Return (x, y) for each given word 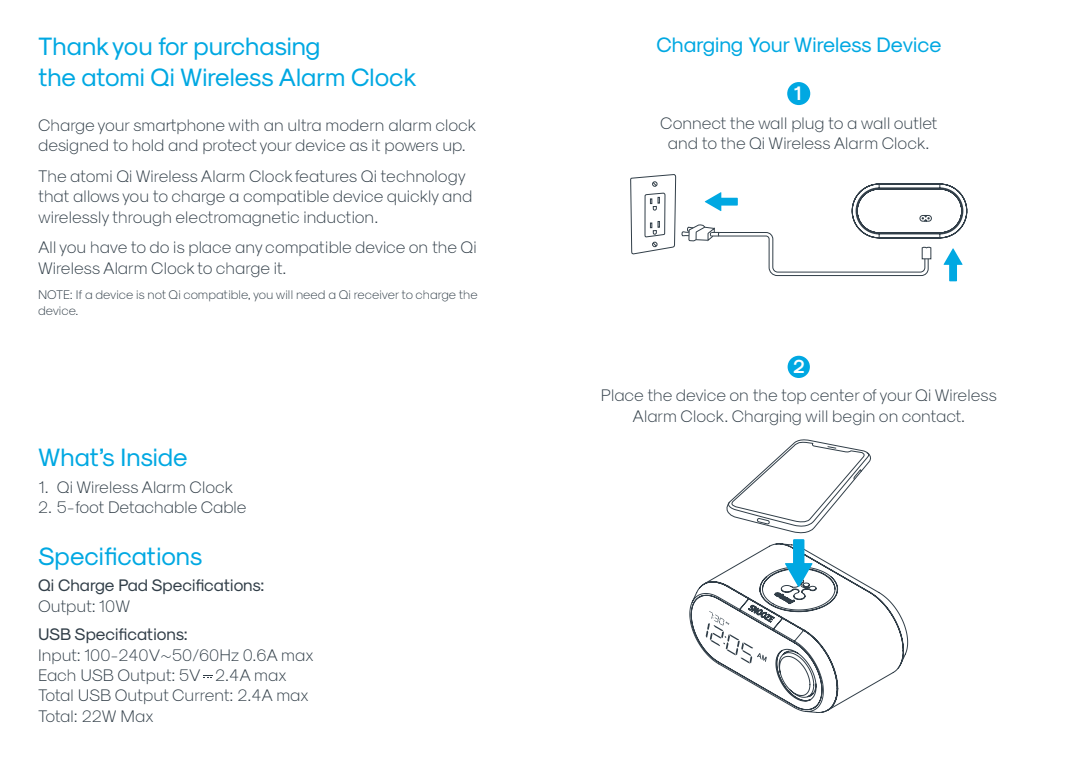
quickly (413, 197)
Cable (223, 507)
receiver (376, 294)
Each (57, 675)
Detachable (153, 507)
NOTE (55, 294)
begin (854, 417)
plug (808, 124)
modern (355, 125)
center (835, 395)
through (142, 218)
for (173, 46)
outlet (915, 123)
